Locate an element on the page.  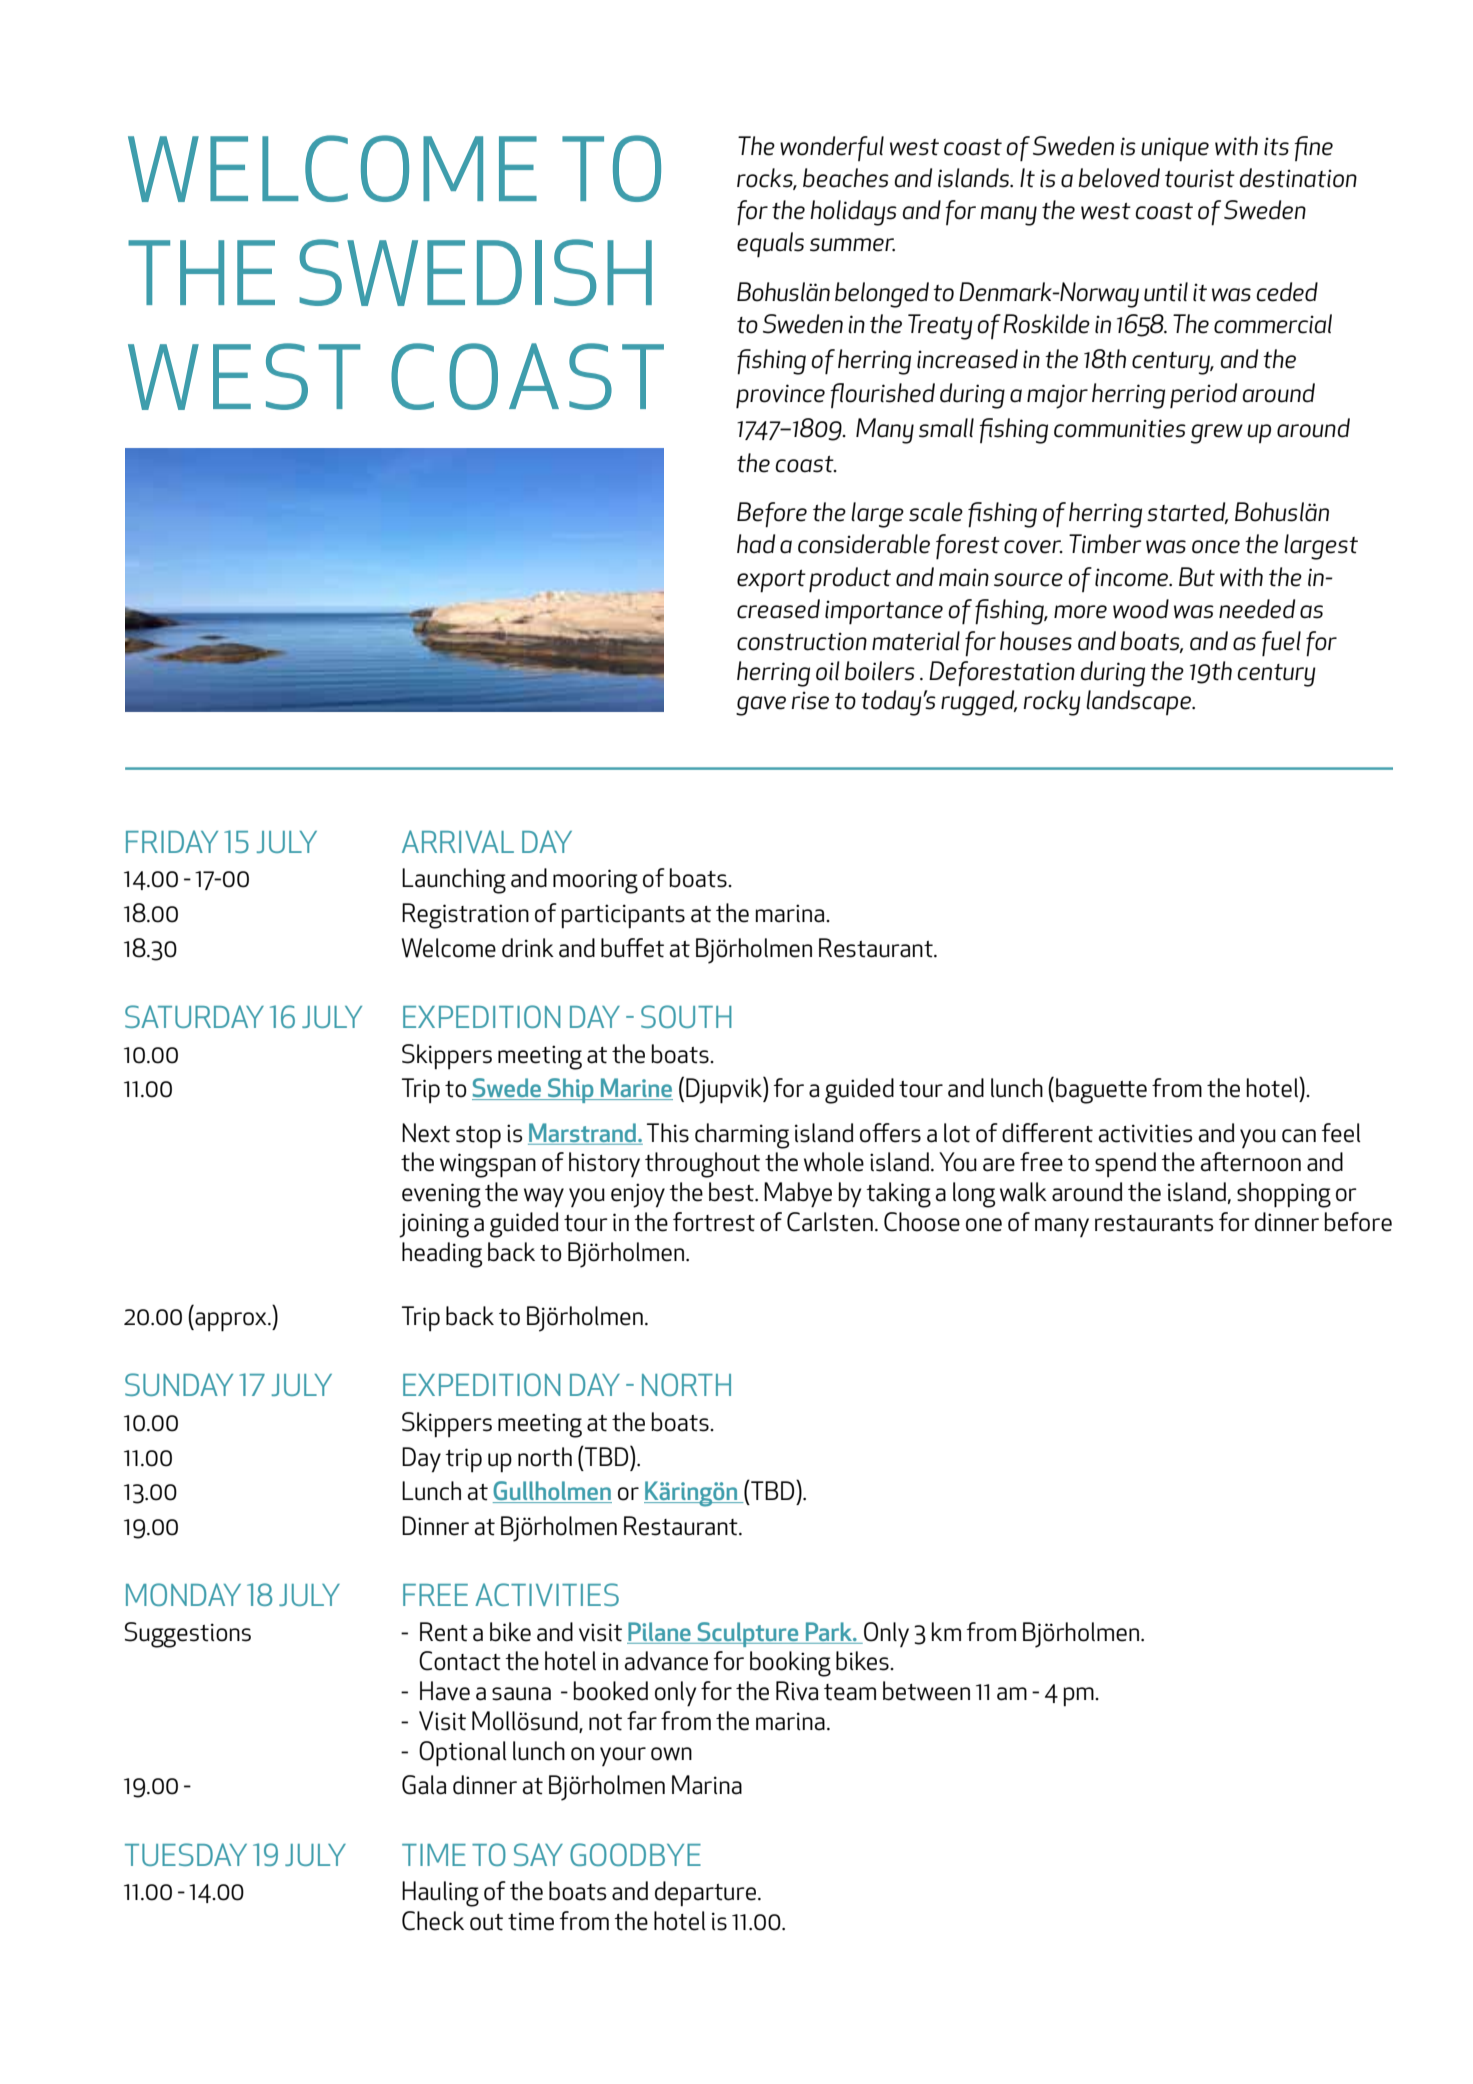
baguette is located at coordinates (1101, 1091).
